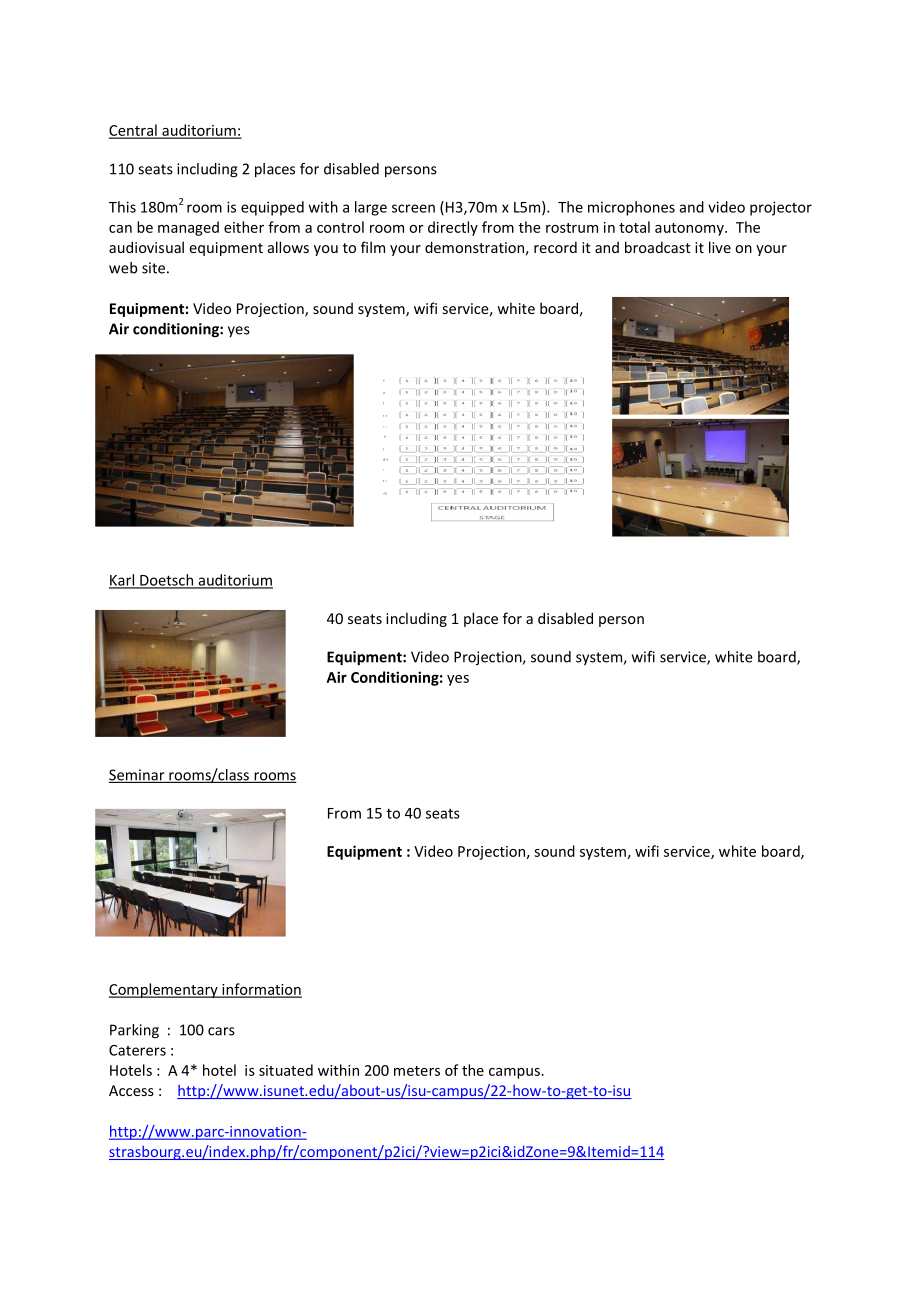 Image resolution: width=924 pixels, height=1308 pixels. Describe the element at coordinates (164, 990) in the page. I see `Complementary` at that location.
